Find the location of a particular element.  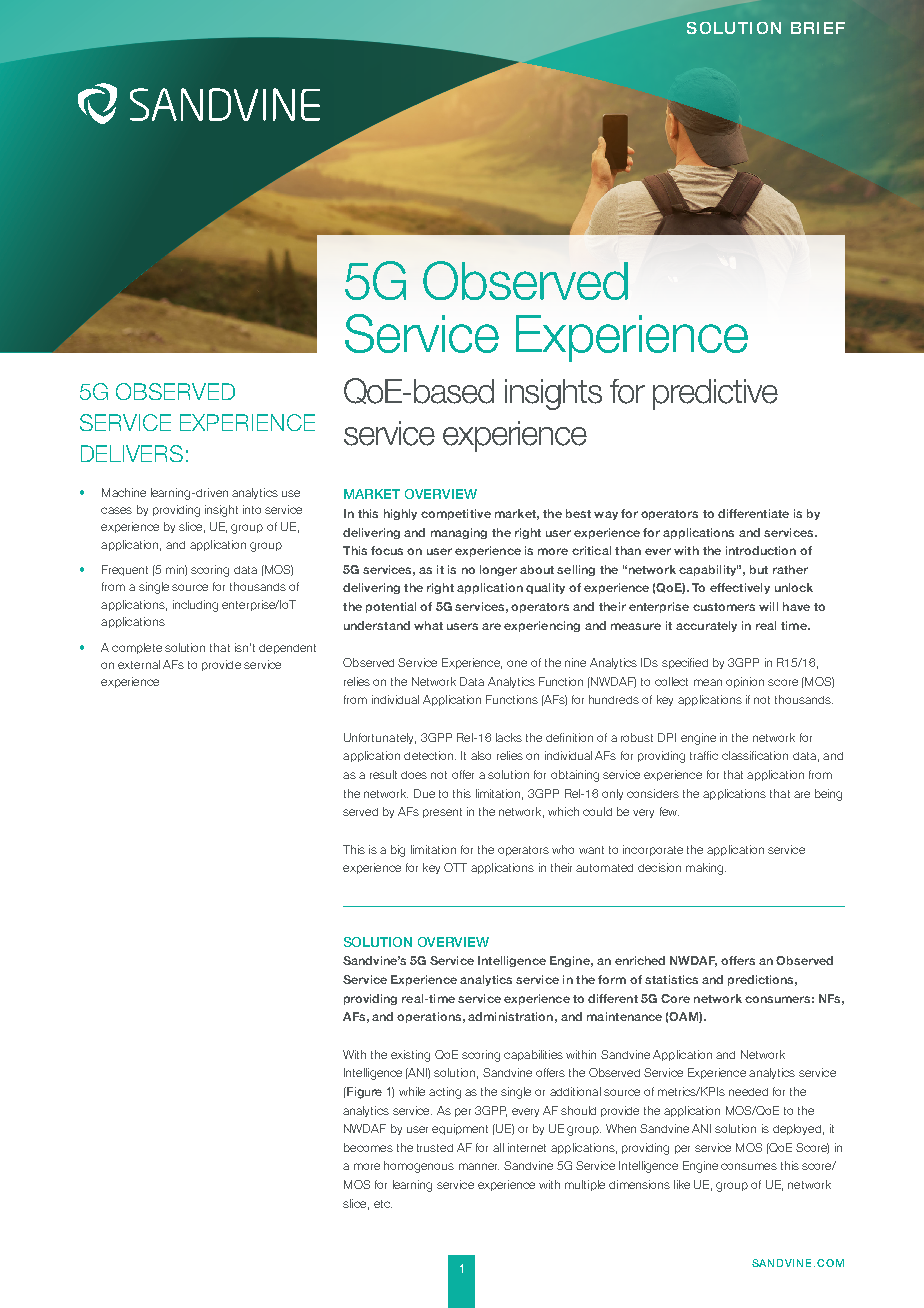

including is located at coordinates (195, 606).
